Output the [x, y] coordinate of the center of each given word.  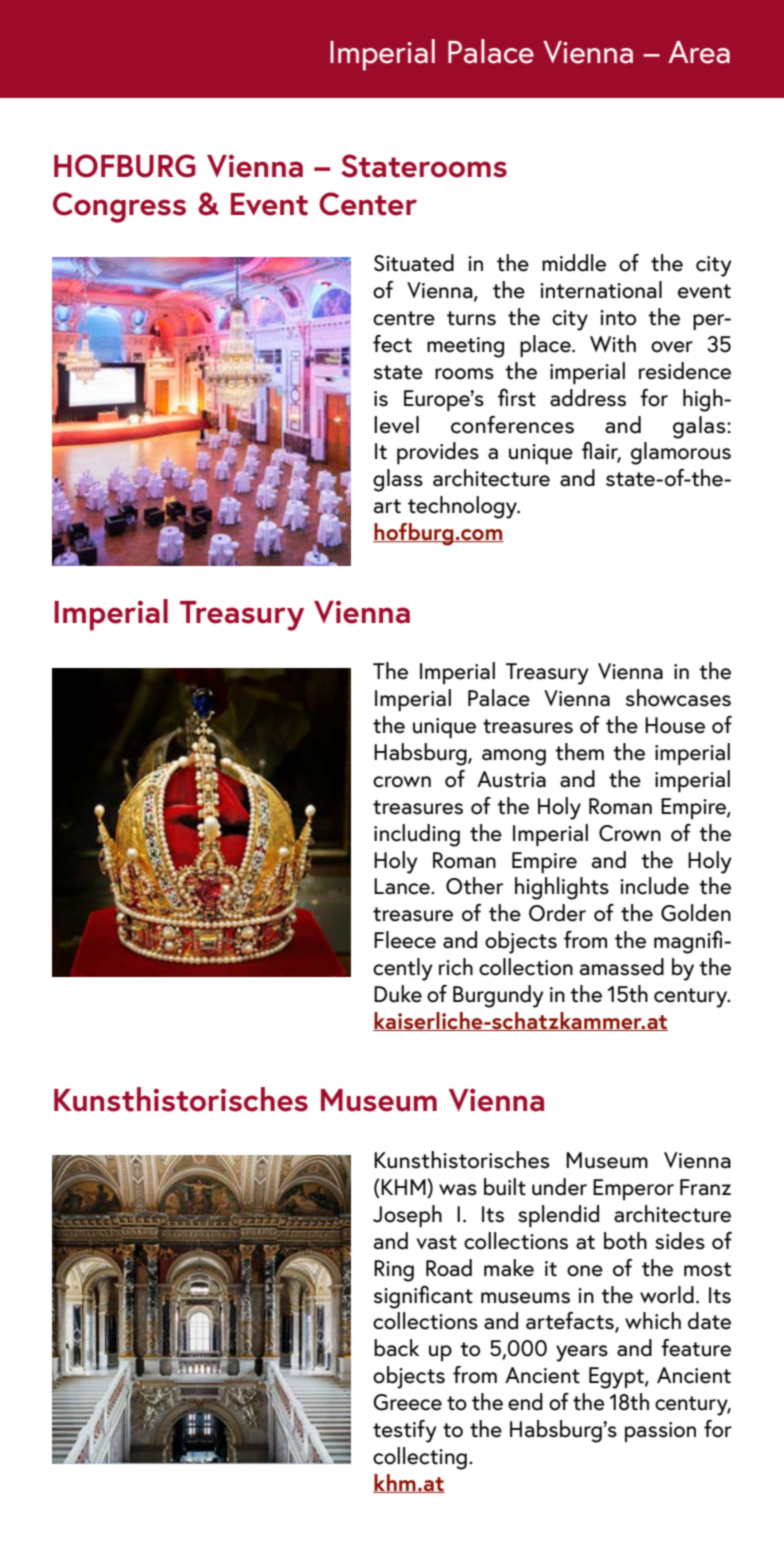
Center [368, 204]
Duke [398, 994]
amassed [622, 967]
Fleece [405, 940]
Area [699, 52]
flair [601, 452]
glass [398, 480]
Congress [119, 207]
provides [438, 453]
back [396, 1348]
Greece [407, 1402]
